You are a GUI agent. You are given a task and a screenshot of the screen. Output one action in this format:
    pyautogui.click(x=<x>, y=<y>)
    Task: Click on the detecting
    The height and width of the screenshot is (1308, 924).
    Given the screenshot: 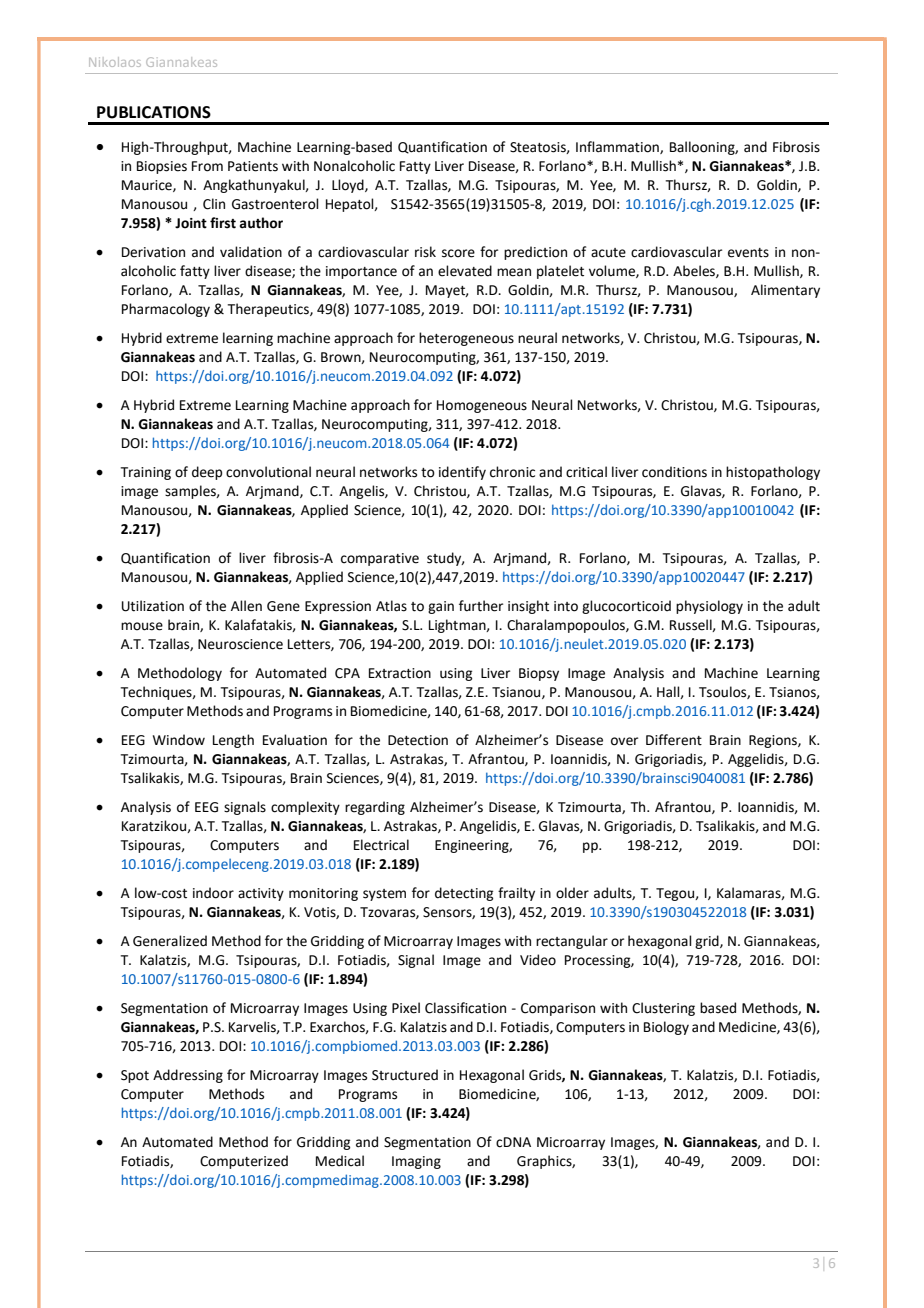 What is the action you would take?
    pyautogui.click(x=464, y=894)
